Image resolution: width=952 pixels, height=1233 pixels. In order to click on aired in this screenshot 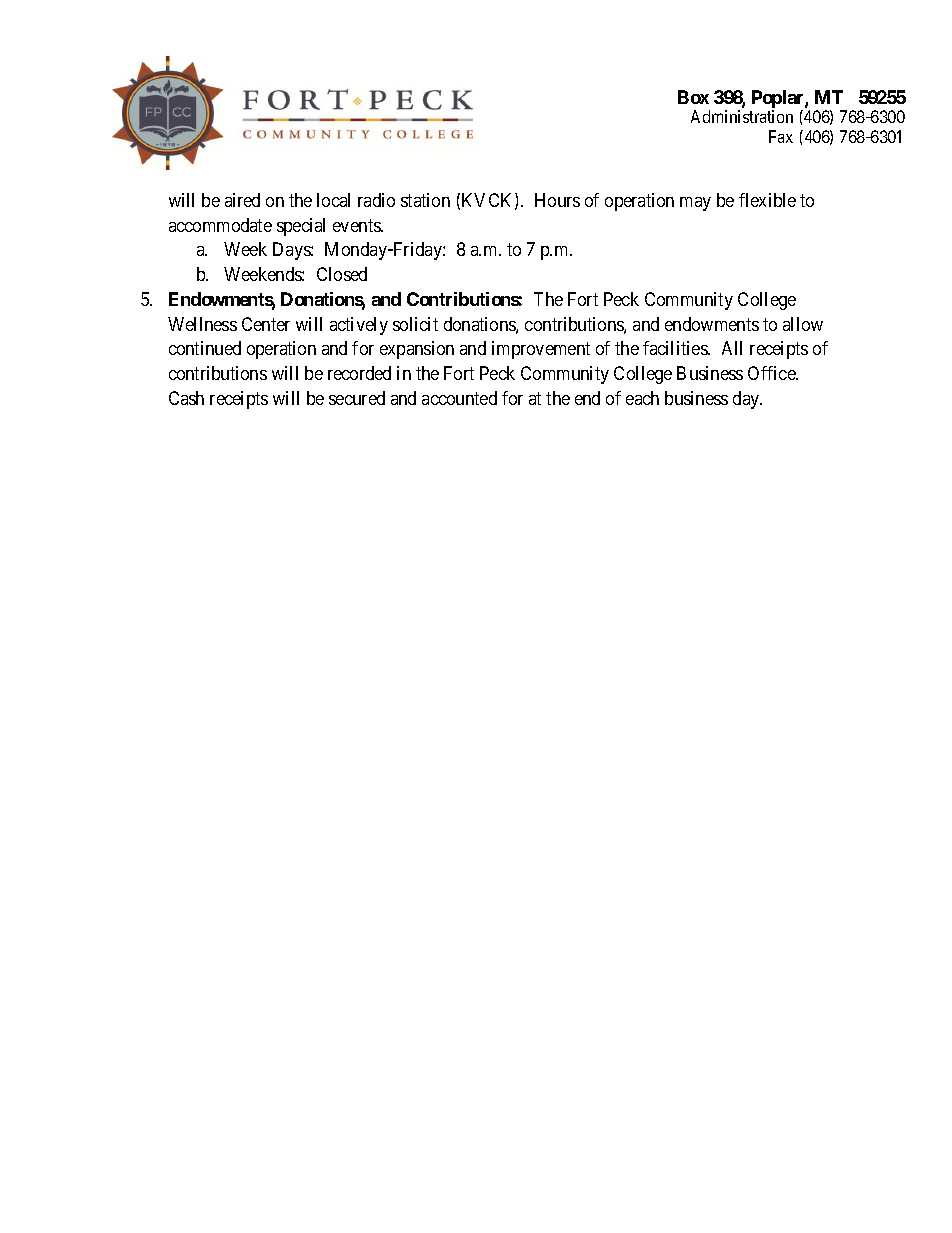, I will do `click(242, 200)`.
